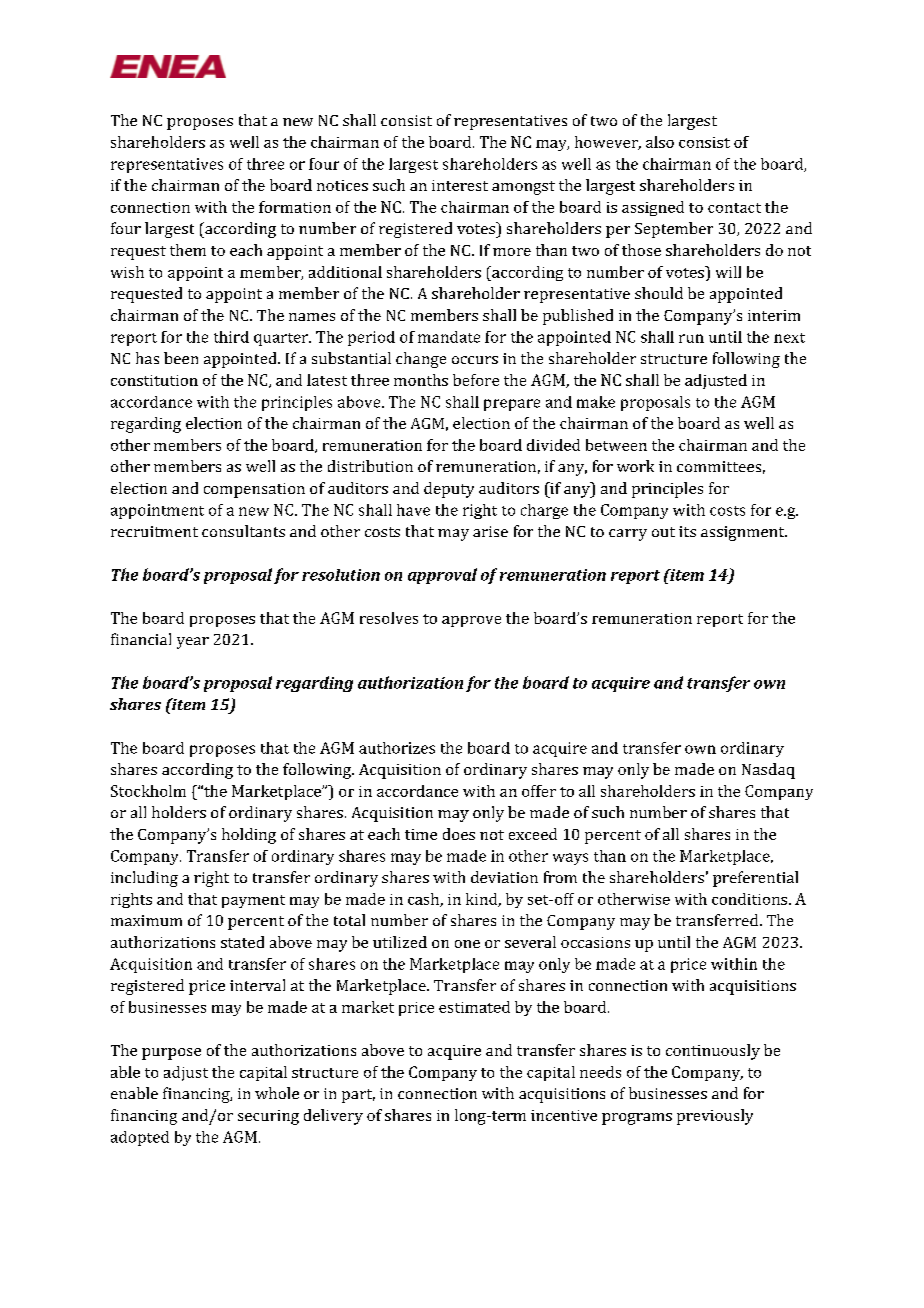  What do you see at coordinates (460, 185) in the page?
I see `interest` at bounding box center [460, 185].
